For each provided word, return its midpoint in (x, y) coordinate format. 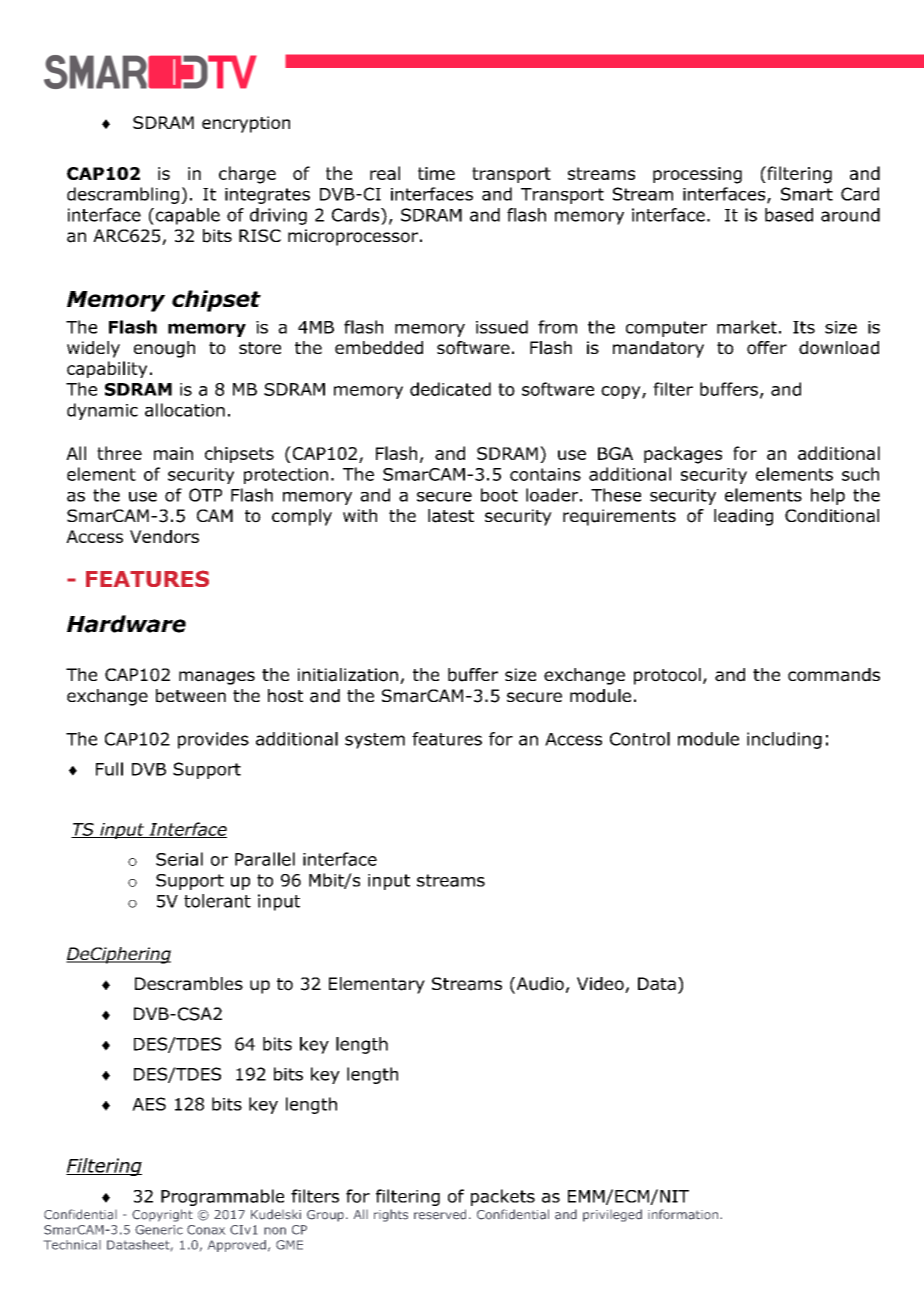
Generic (159, 1230)
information (683, 1214)
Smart (807, 194)
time (436, 173)
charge (247, 175)
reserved (440, 1214)
